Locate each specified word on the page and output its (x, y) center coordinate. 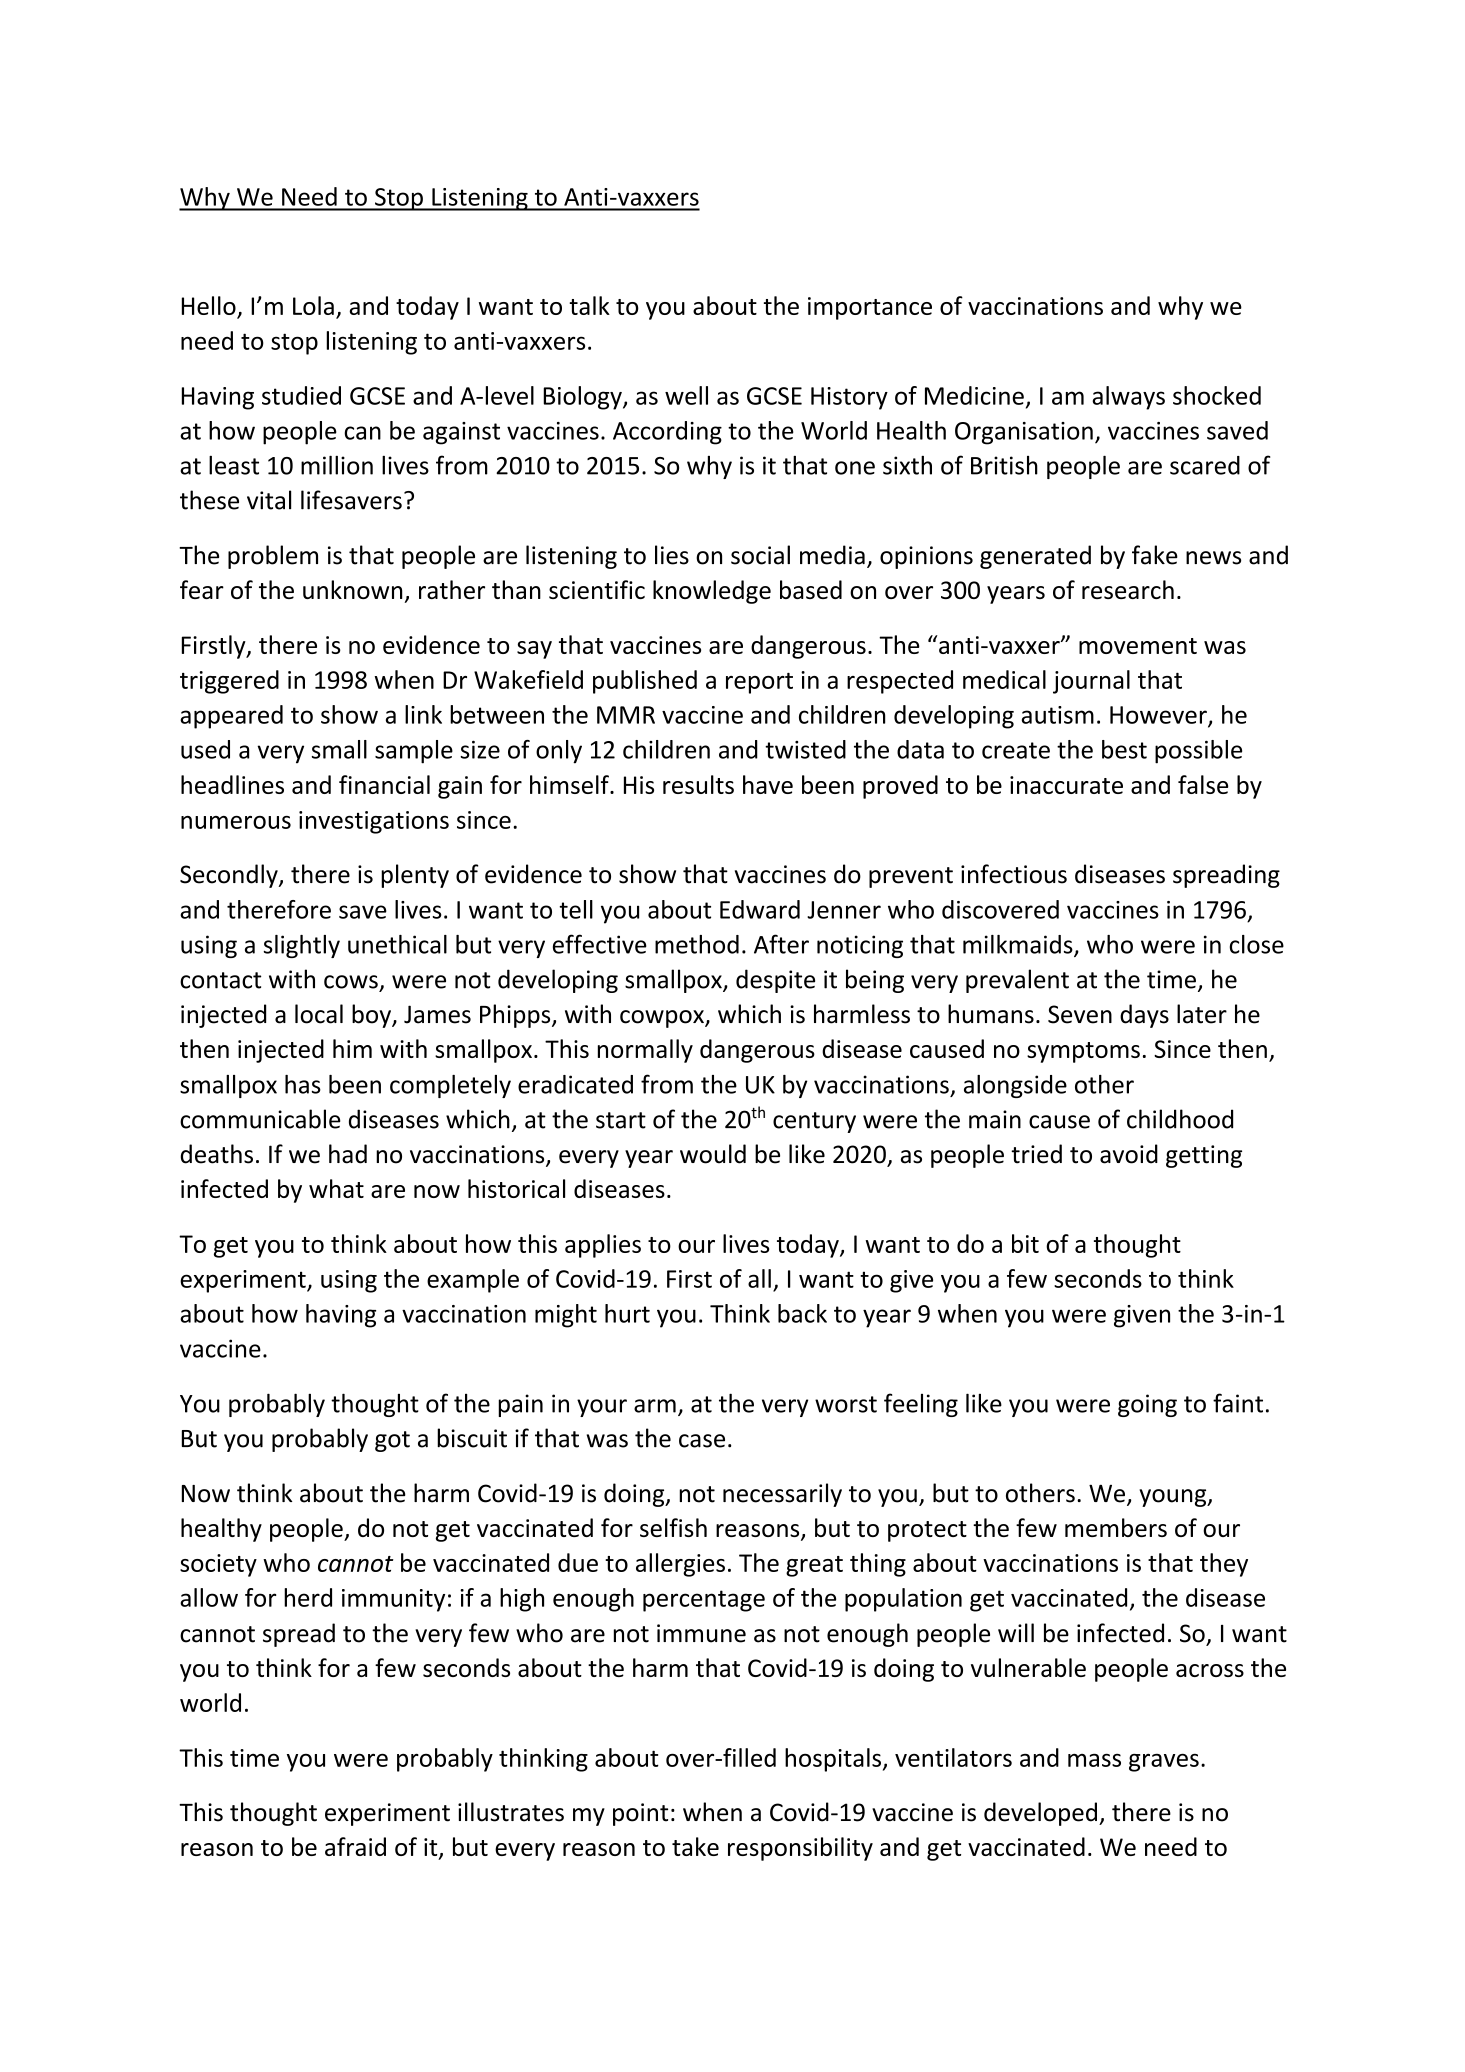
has (303, 1084)
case (702, 1441)
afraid (355, 1846)
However (1159, 716)
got (392, 1441)
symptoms (1083, 1052)
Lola (313, 305)
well (686, 395)
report (759, 683)
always (1128, 398)
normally (645, 1051)
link (423, 714)
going (1147, 1405)
